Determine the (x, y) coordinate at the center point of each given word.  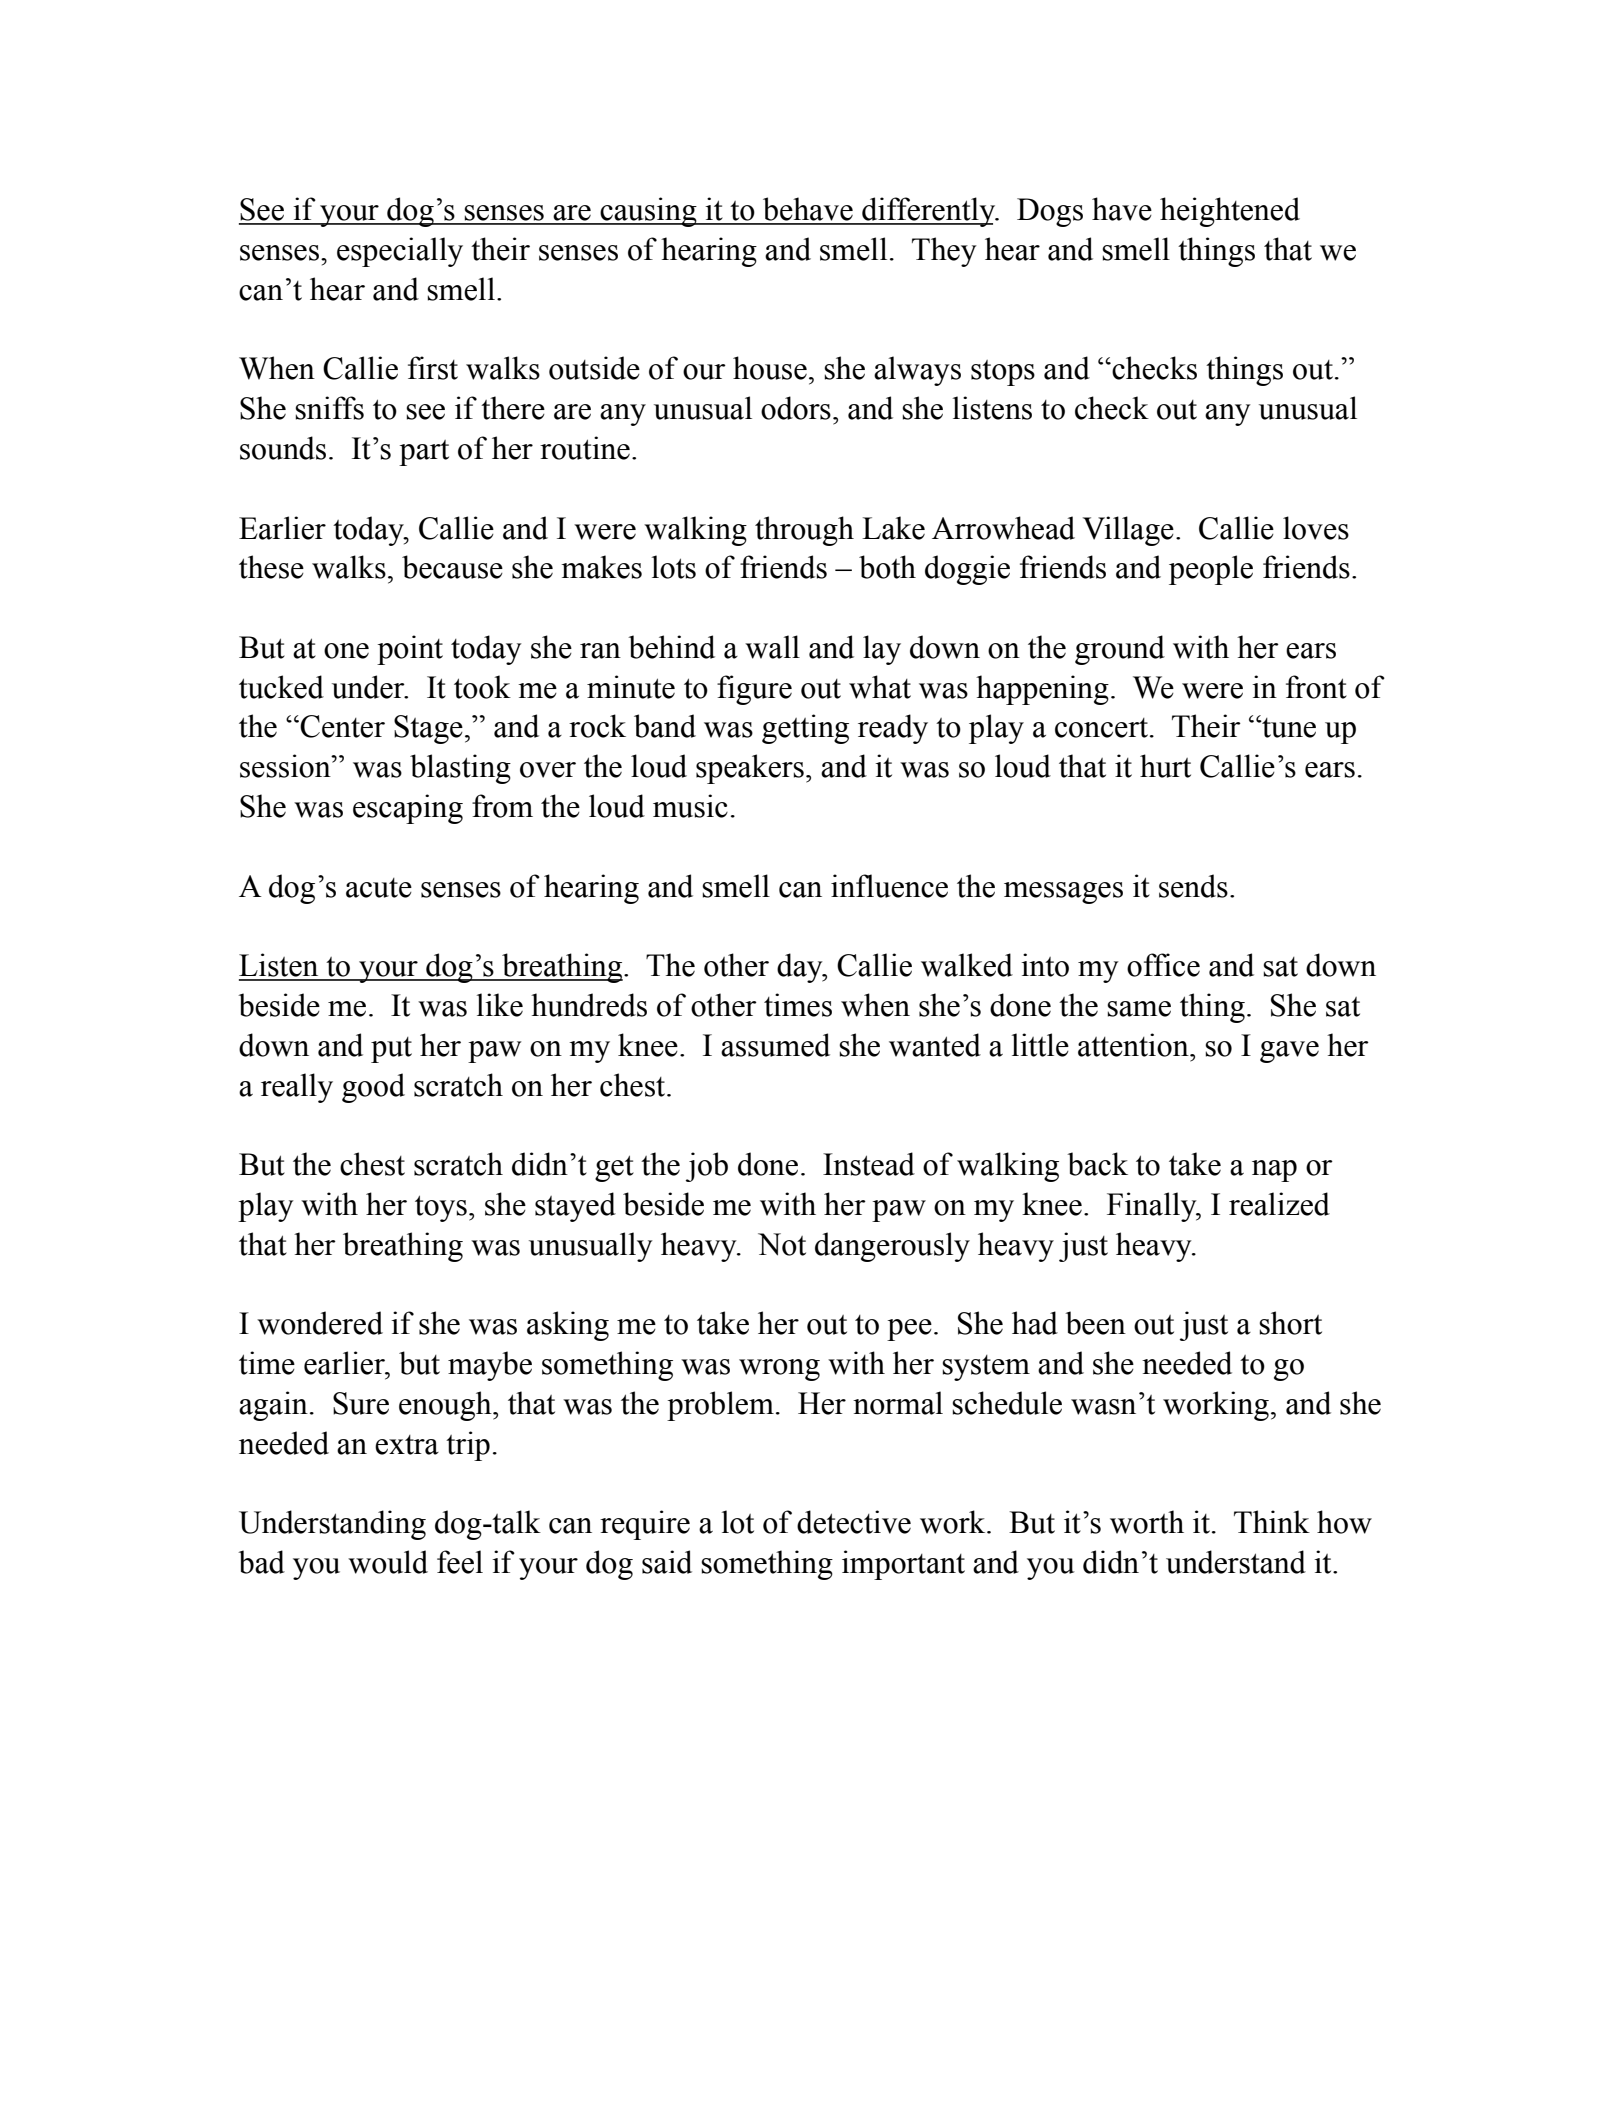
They (944, 252)
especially (400, 252)
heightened (1230, 212)
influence (889, 886)
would (388, 1562)
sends (1193, 886)
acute (379, 888)
